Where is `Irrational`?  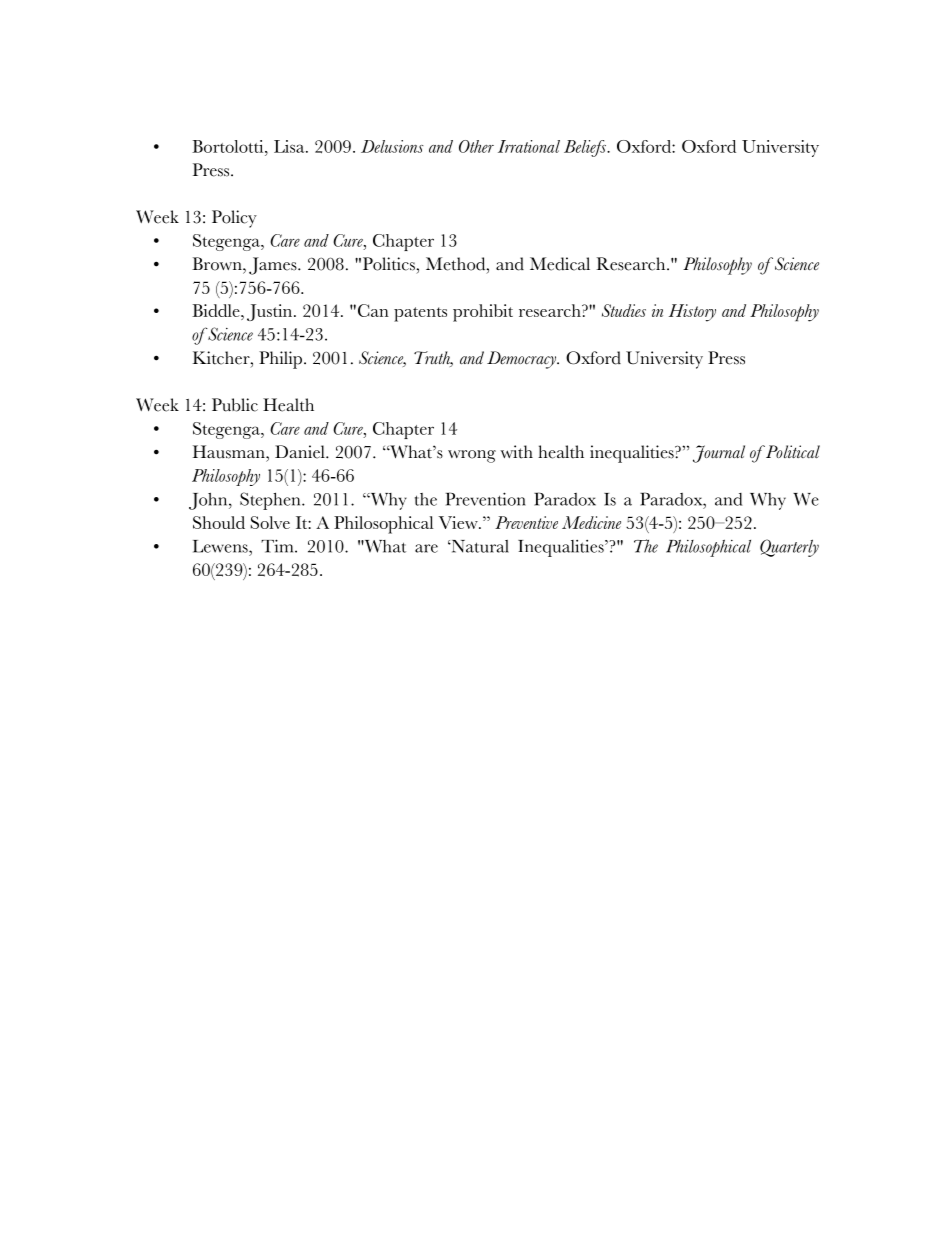 Irrational is located at coordinates (529, 146).
